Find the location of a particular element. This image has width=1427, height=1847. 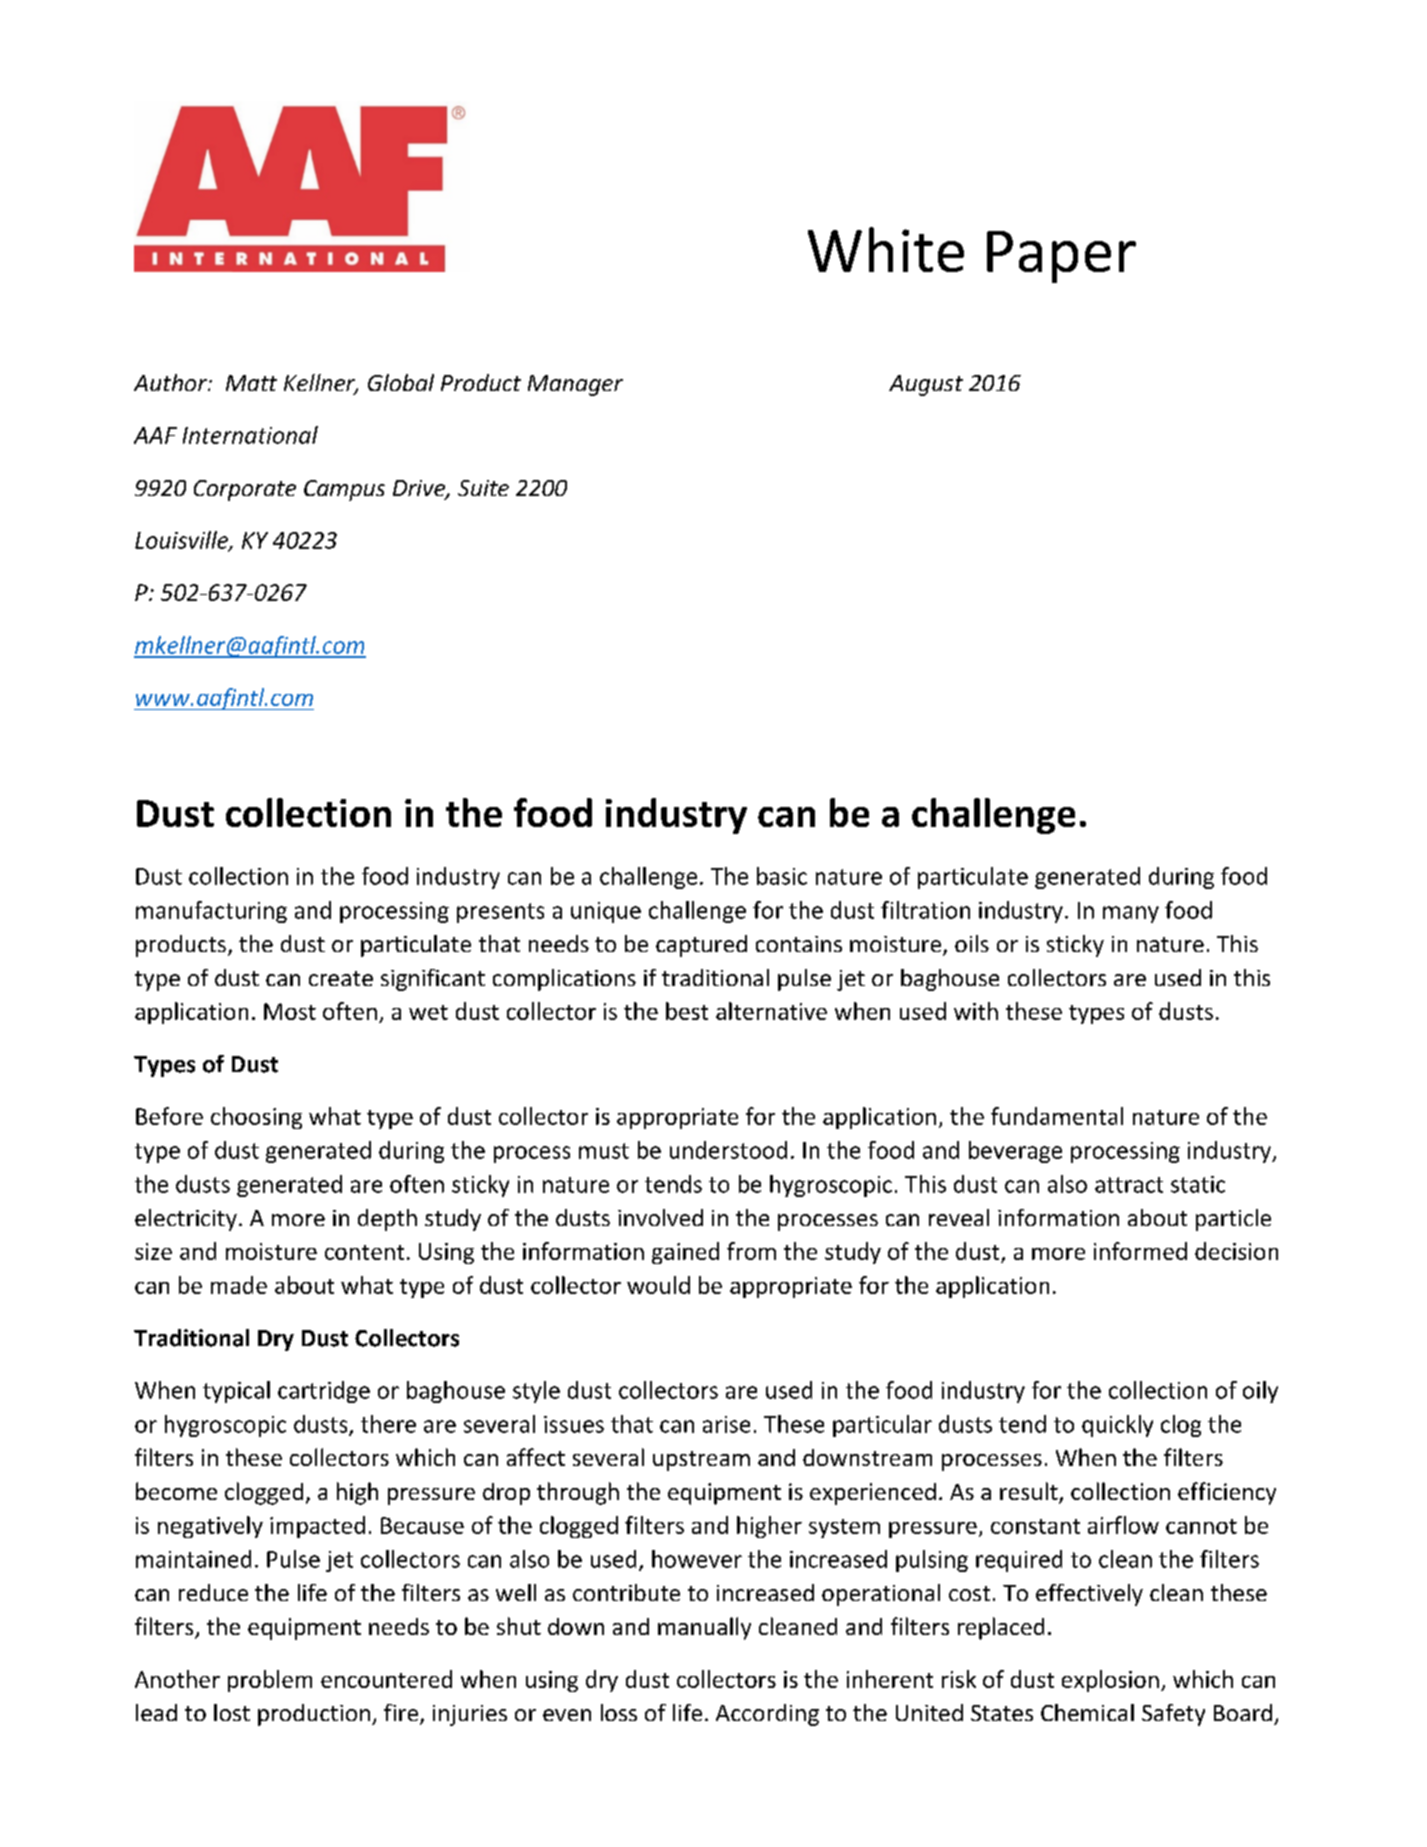

Most is located at coordinates (290, 1011).
